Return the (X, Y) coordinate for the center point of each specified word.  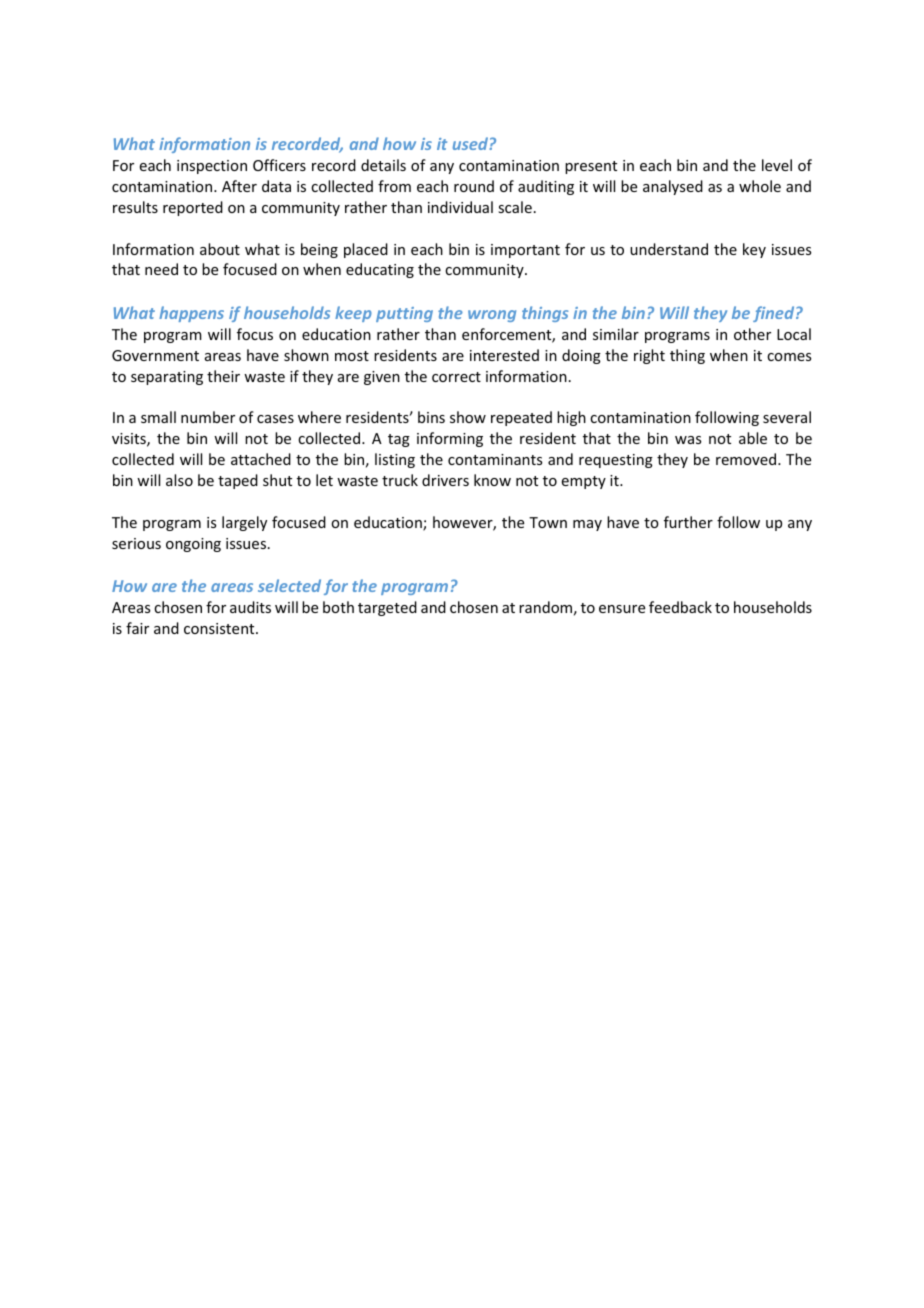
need (161, 269)
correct (456, 377)
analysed (673, 187)
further (688, 522)
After (239, 186)
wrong (492, 316)
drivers (445, 480)
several (787, 417)
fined (775, 314)
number (208, 417)
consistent (220, 628)
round (474, 186)
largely (244, 523)
